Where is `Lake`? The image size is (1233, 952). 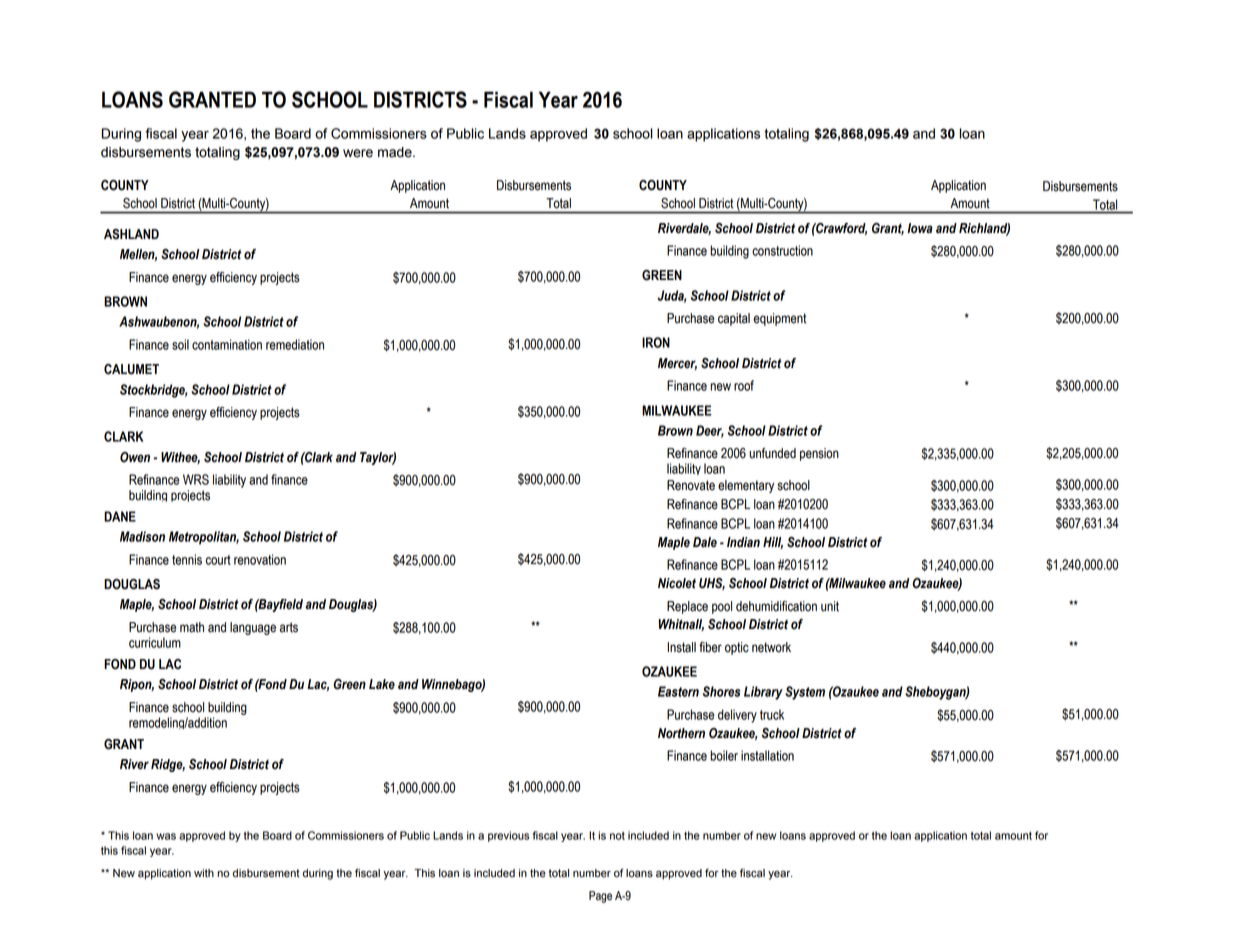 Lake is located at coordinates (382, 684).
